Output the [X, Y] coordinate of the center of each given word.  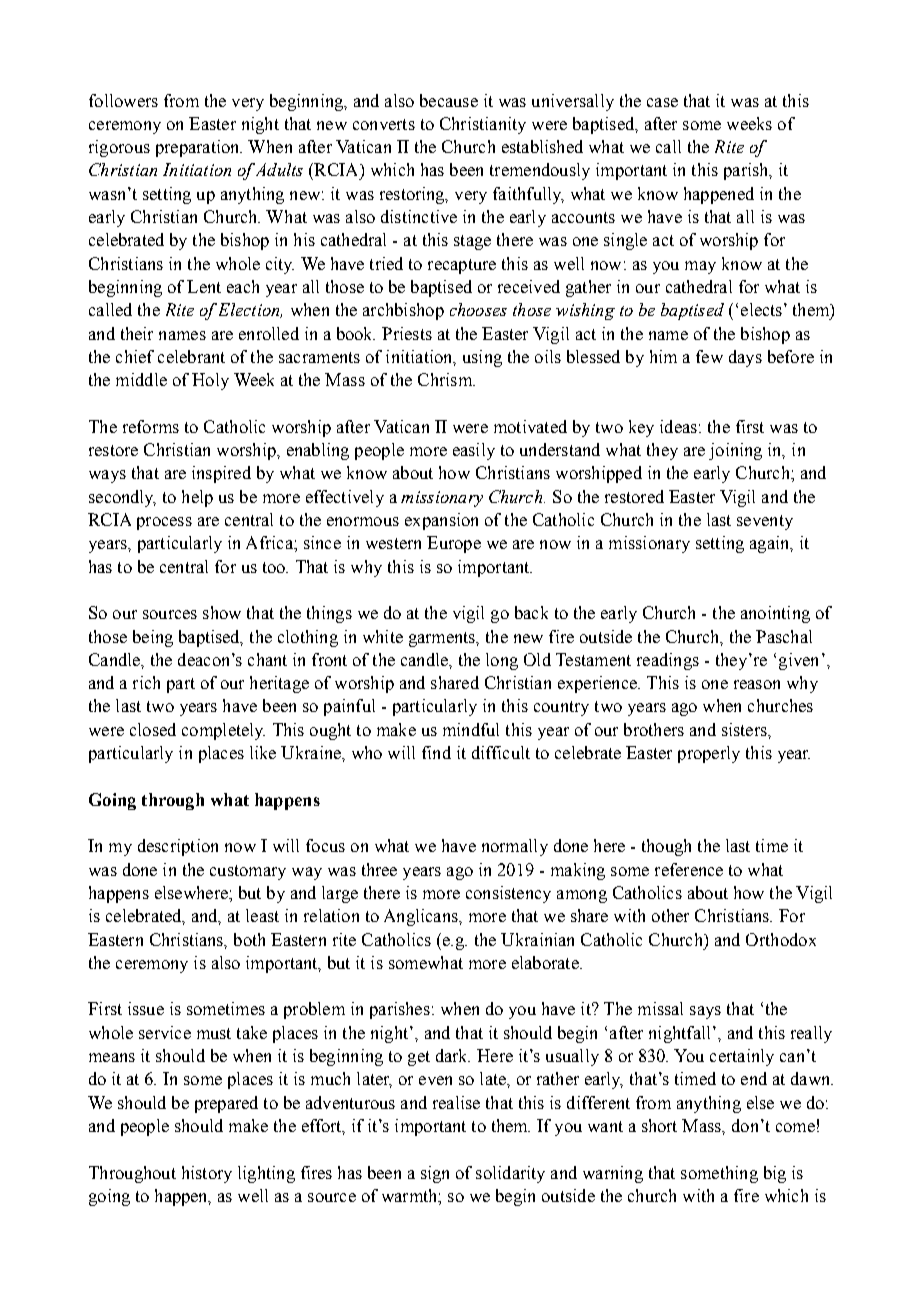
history [207, 1174]
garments [443, 639]
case [662, 102]
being [153, 638]
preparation [199, 148]
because [449, 100]
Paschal [784, 636]
